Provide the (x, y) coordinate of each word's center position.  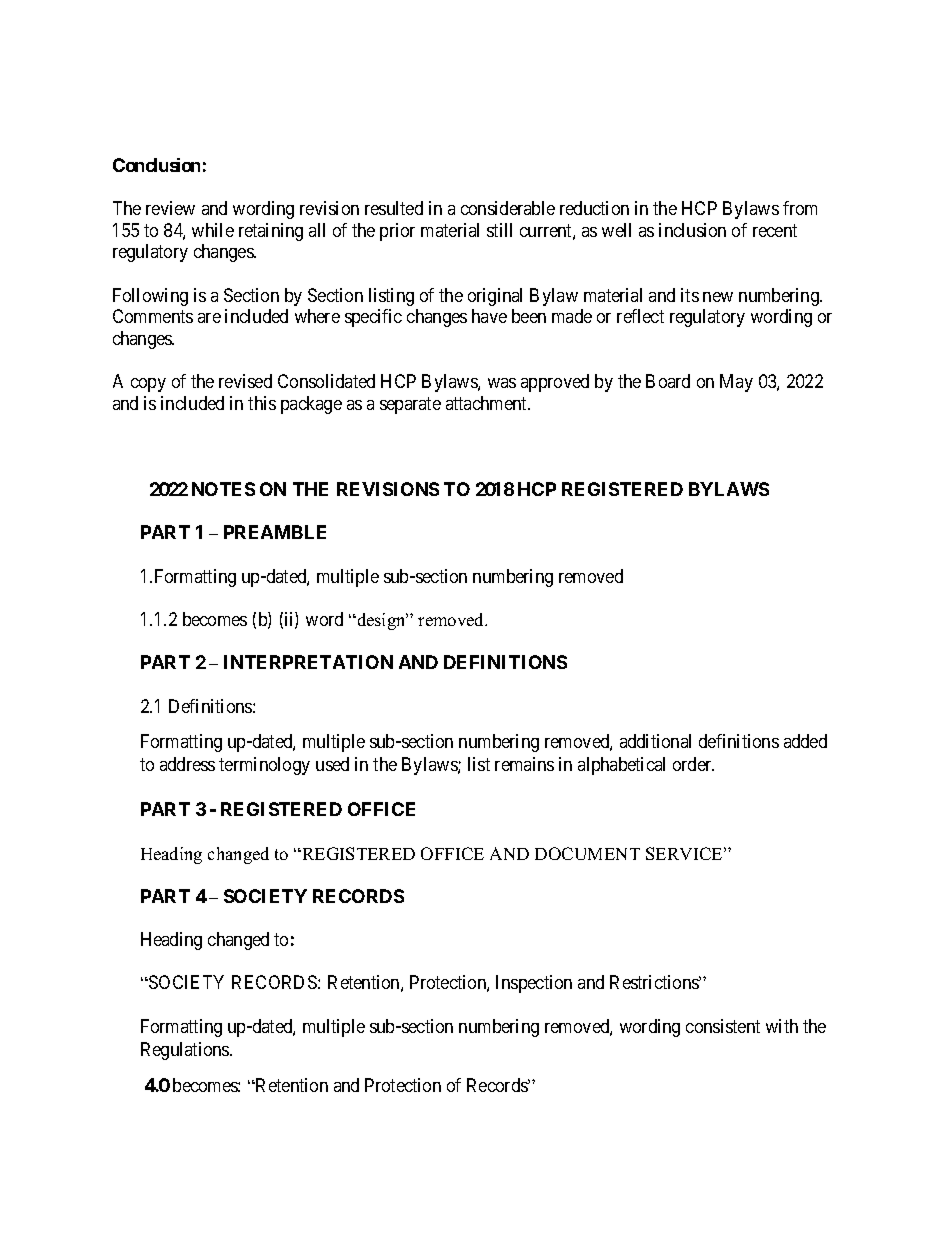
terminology (264, 766)
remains (524, 764)
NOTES (223, 489)
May (736, 383)
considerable (508, 208)
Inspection (534, 984)
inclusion (692, 230)
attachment (488, 403)
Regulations (186, 1051)
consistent (723, 1026)
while (213, 230)
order (693, 764)
